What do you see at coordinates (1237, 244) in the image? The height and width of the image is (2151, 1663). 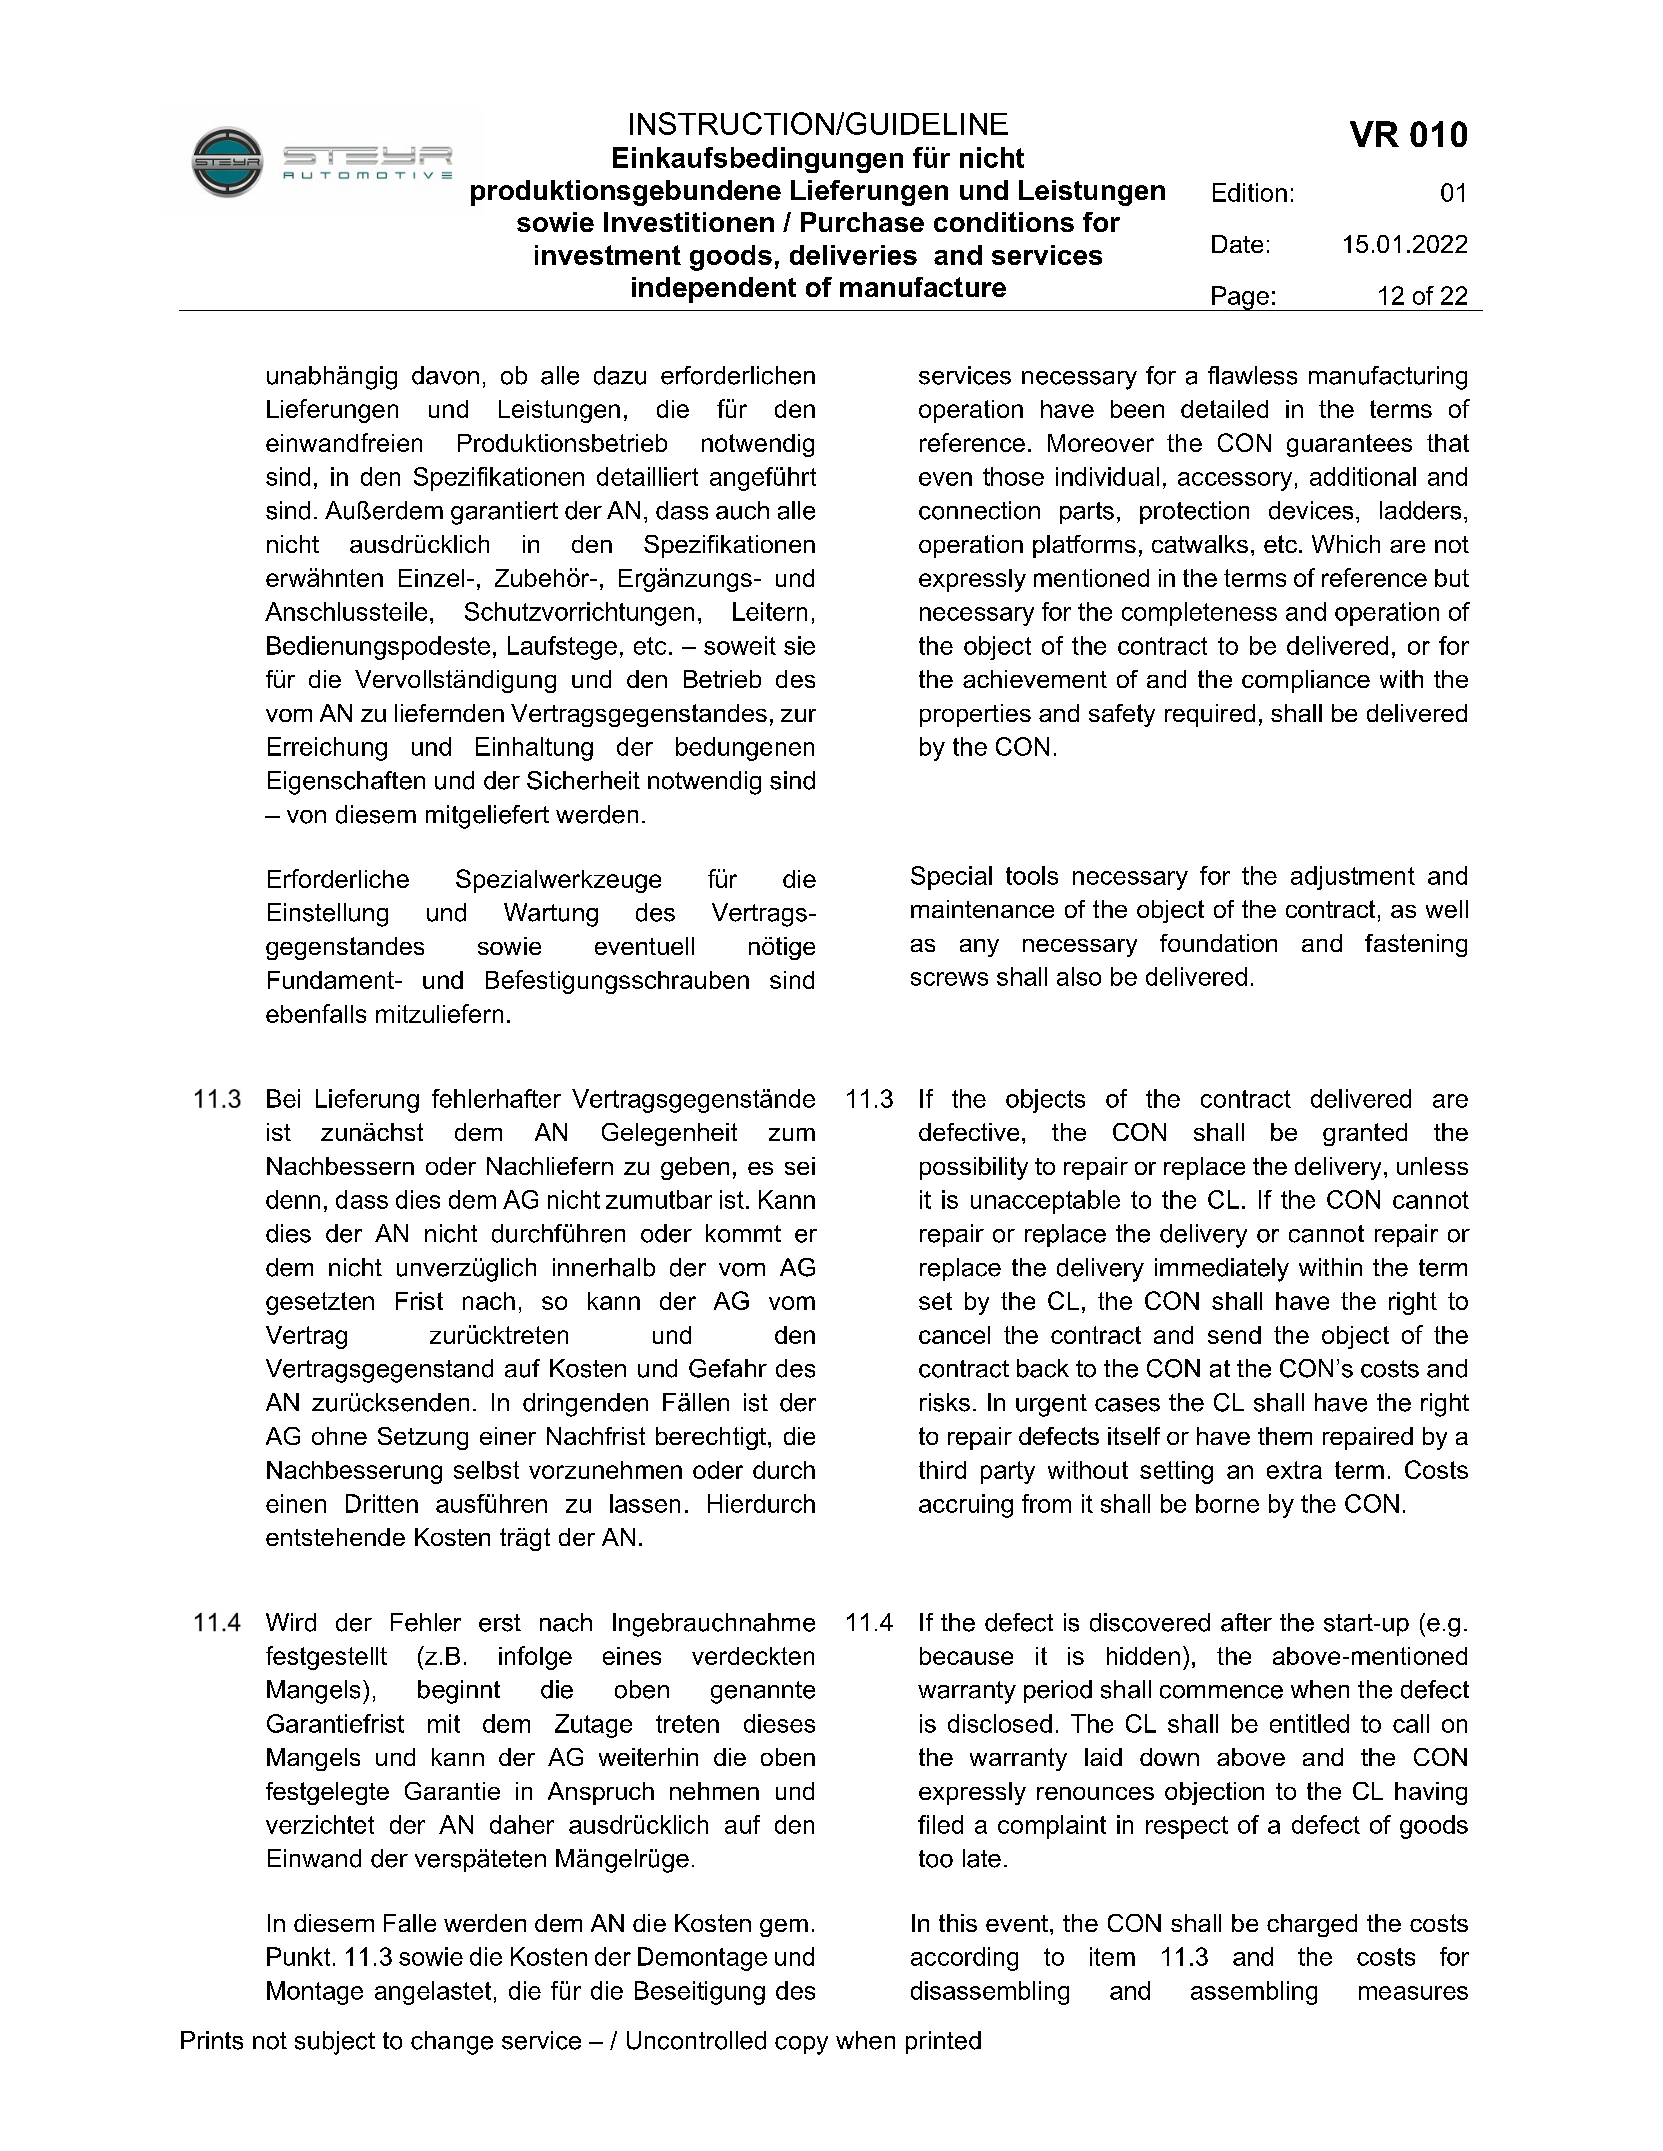 I see `Date` at bounding box center [1237, 244].
